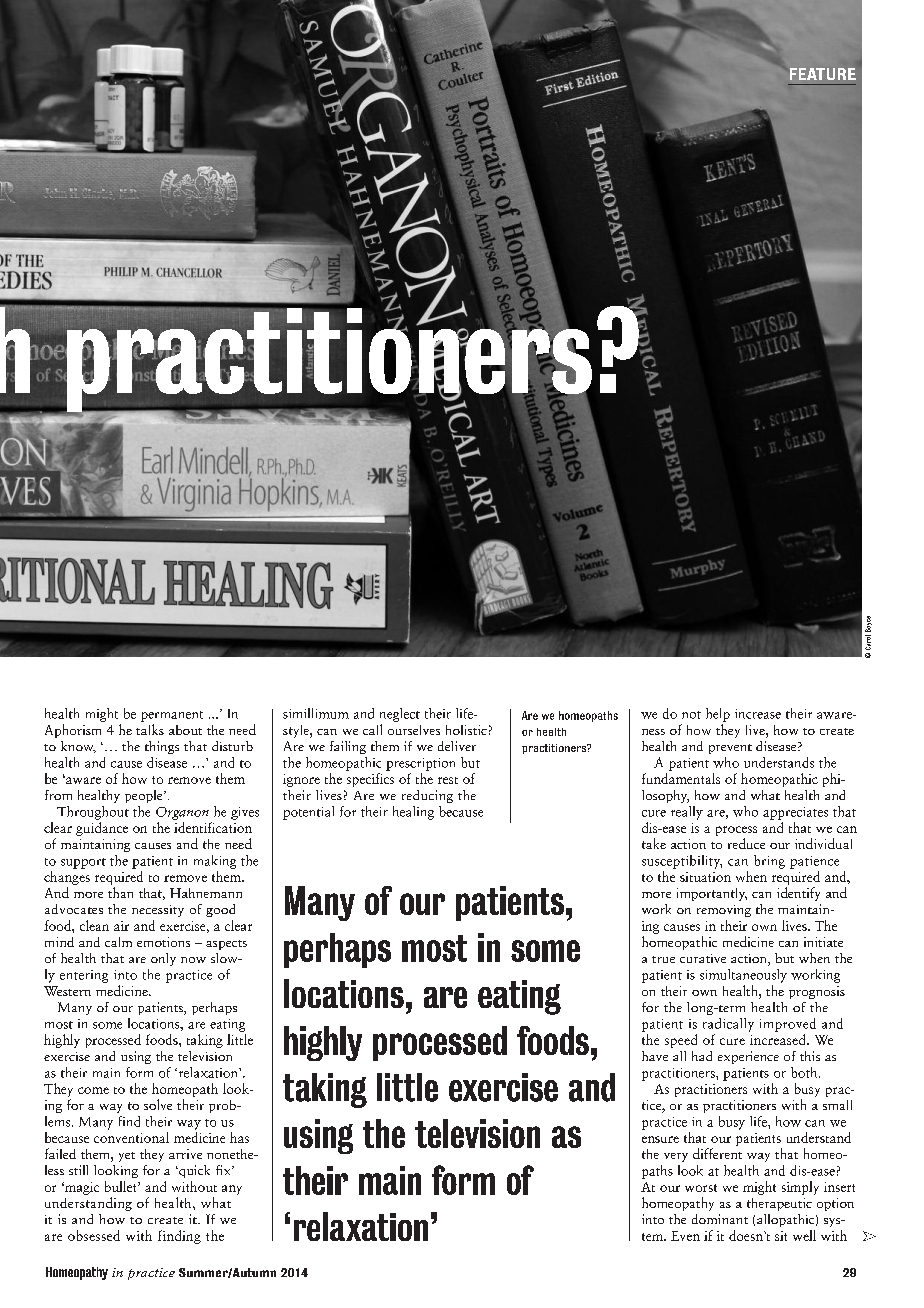  Describe the element at coordinates (414, 730) in the page. I see `ourselves` at that location.
